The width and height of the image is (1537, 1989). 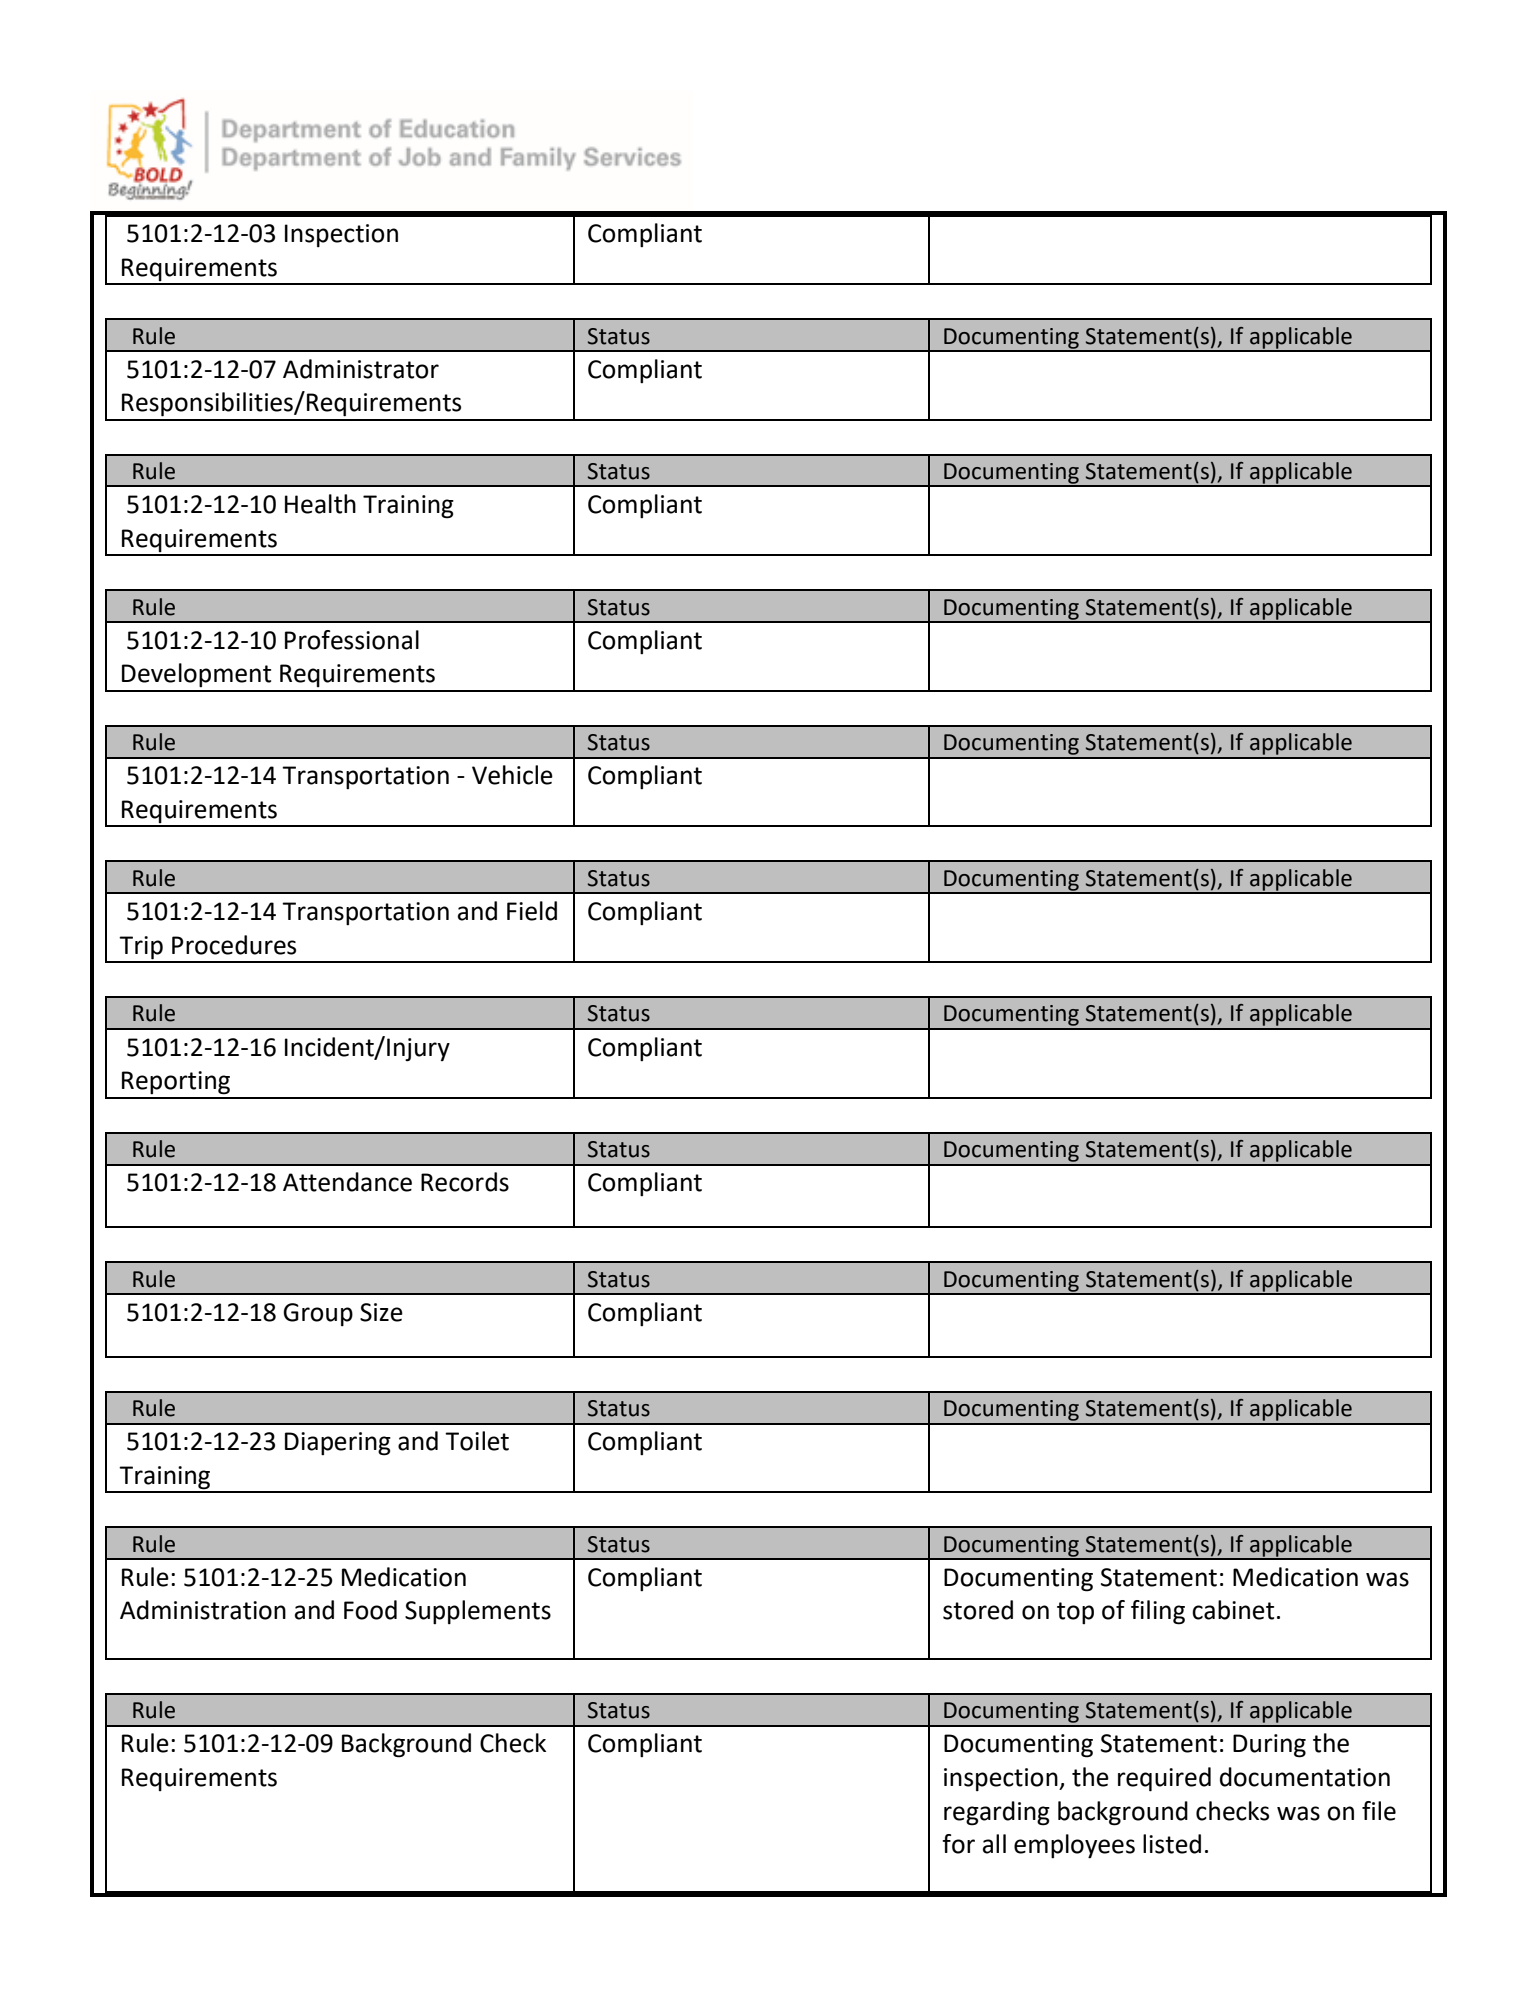 What do you see at coordinates (320, 504) in the image?
I see `Health` at bounding box center [320, 504].
